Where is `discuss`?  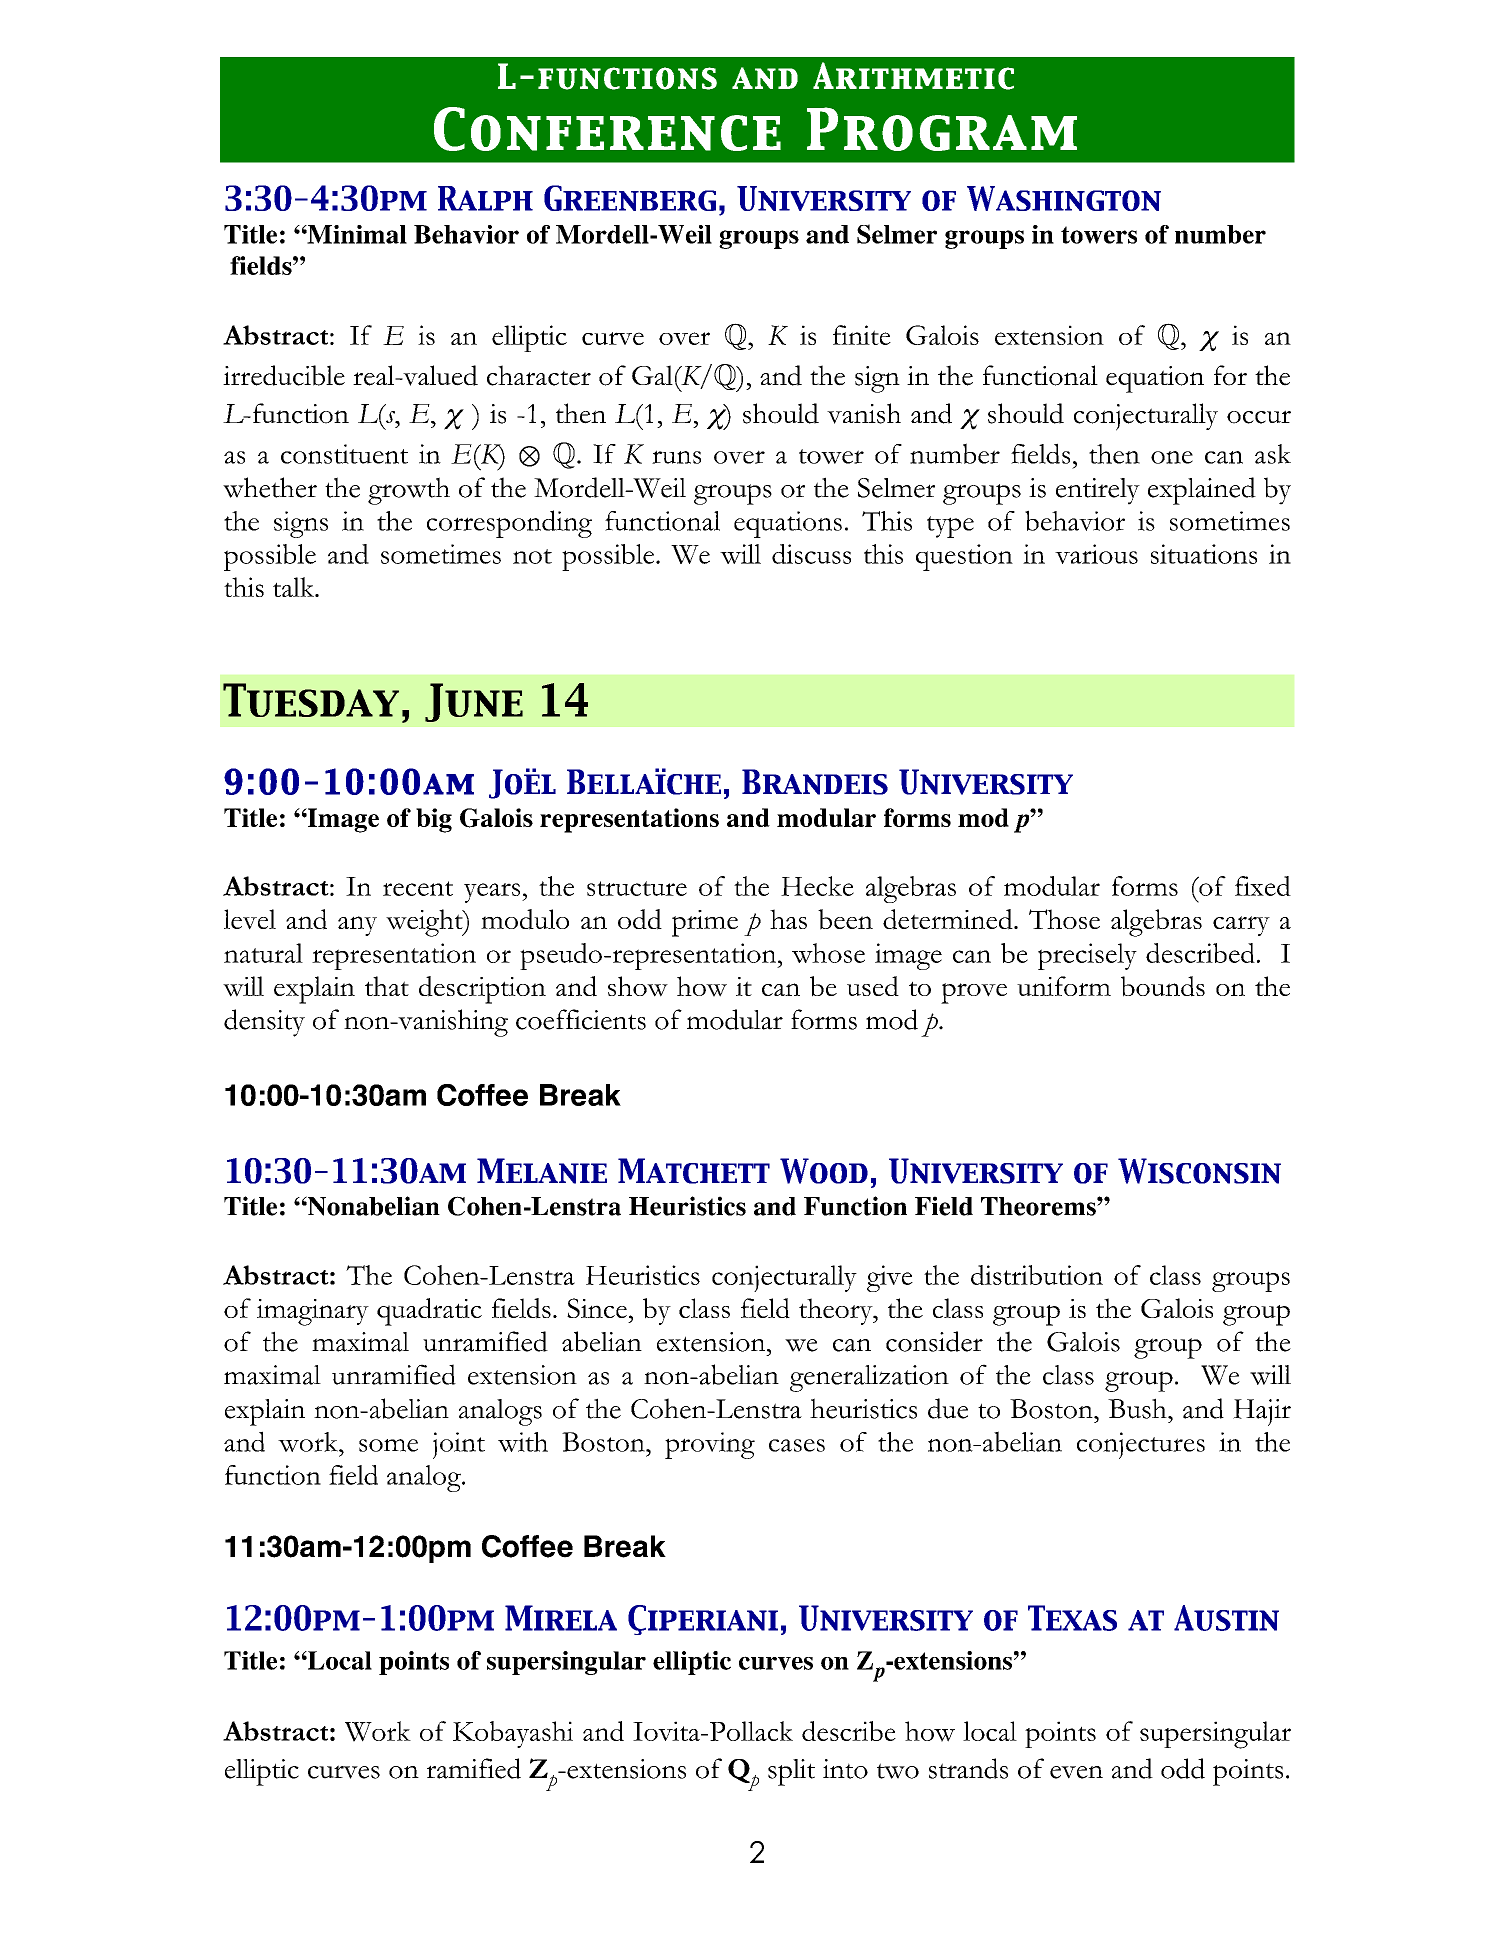
discuss is located at coordinates (811, 554).
